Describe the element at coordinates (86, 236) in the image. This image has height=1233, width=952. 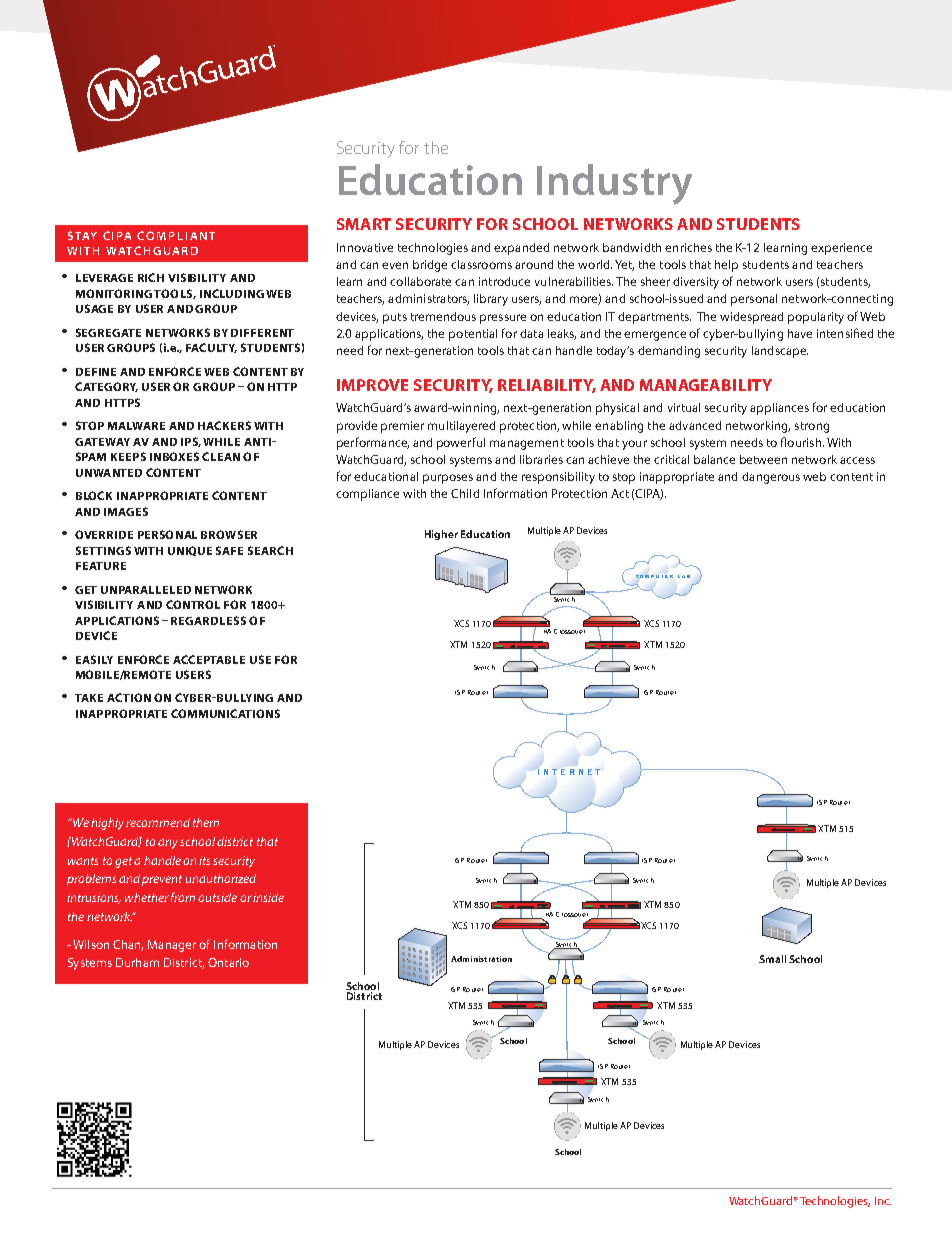
I see `TAY` at that location.
